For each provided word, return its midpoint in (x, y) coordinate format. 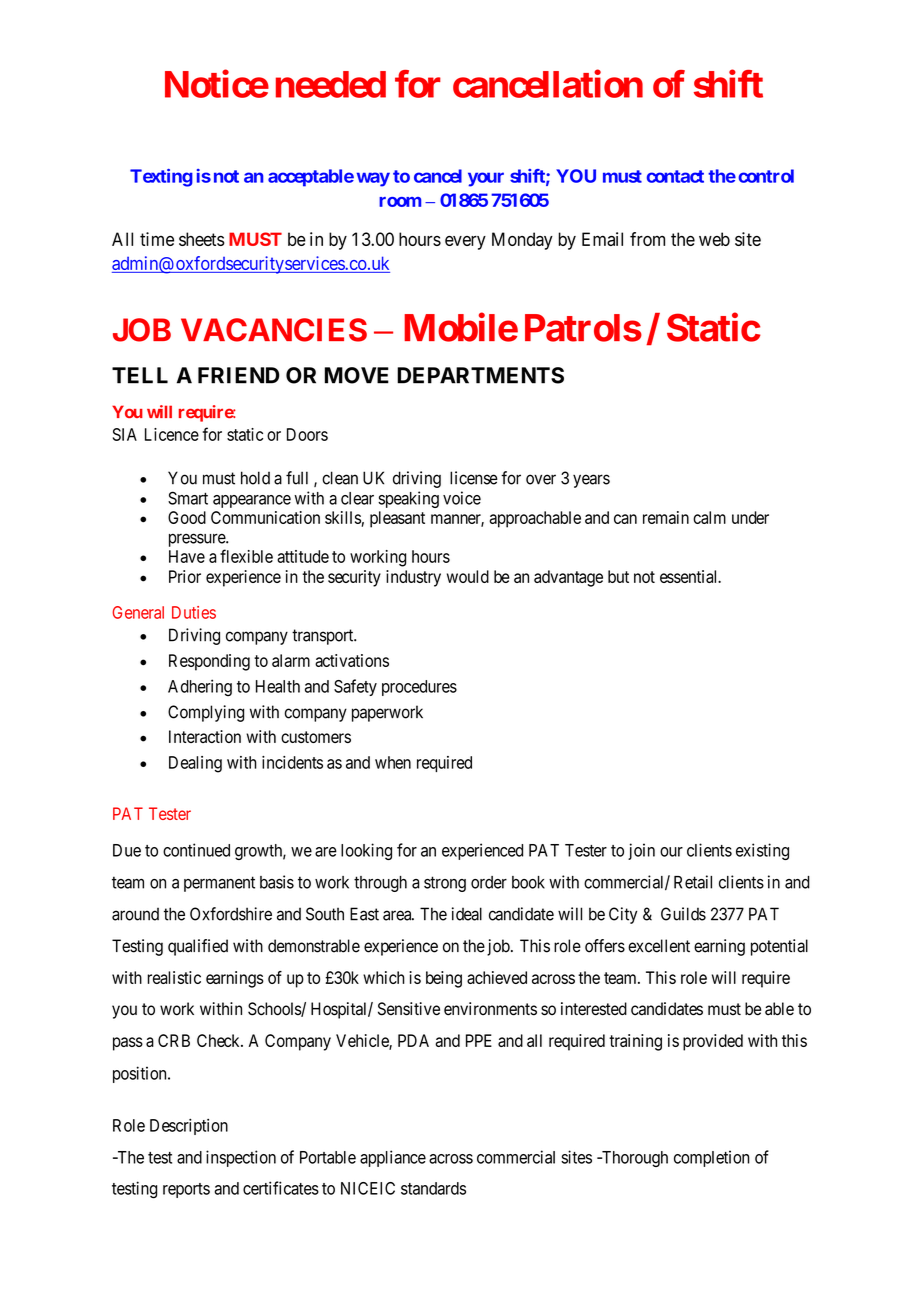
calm (709, 517)
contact (675, 176)
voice (462, 498)
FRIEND (239, 375)
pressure (198, 540)
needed (331, 84)
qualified (198, 947)
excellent (659, 946)
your (486, 179)
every (465, 243)
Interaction (205, 736)
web (714, 239)
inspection (241, 1158)
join (641, 851)
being (444, 979)
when (393, 762)
